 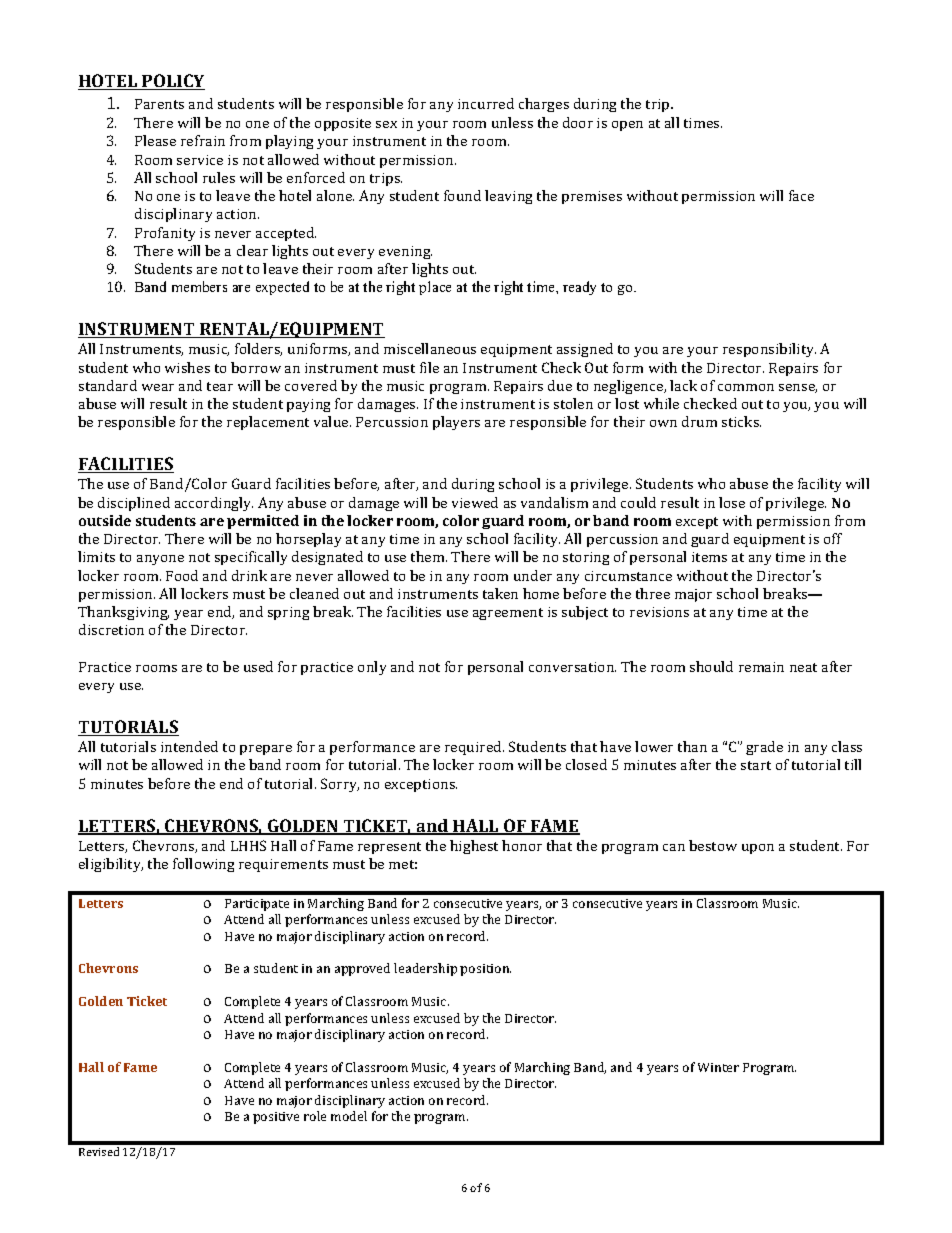 What do you see at coordinates (709, 557) in the image?
I see `items` at bounding box center [709, 557].
